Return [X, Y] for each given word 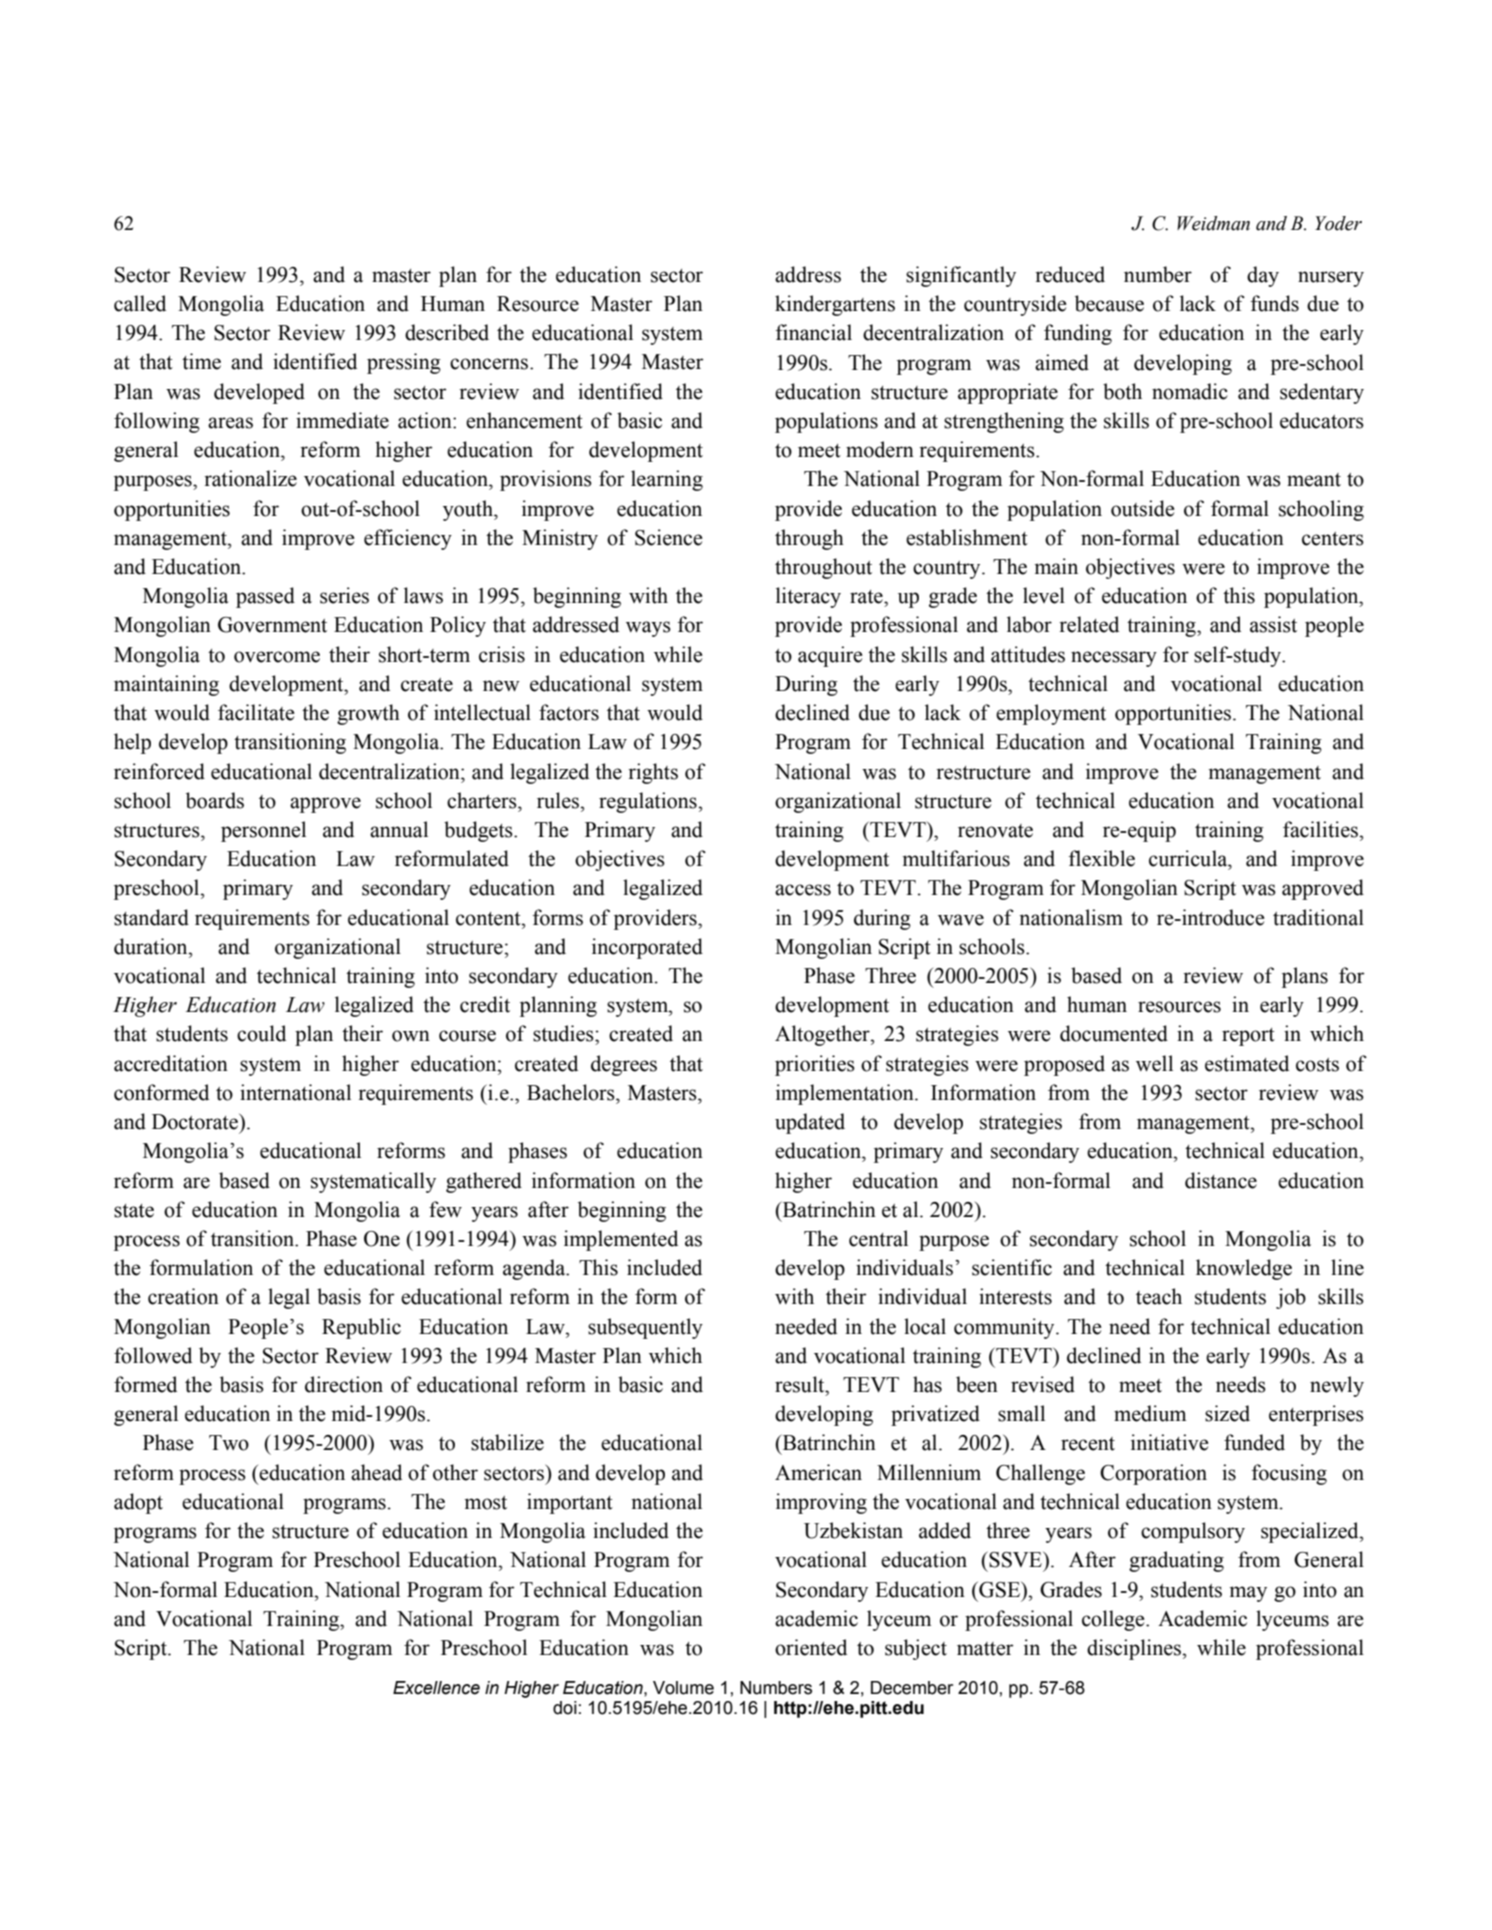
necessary [1114, 659]
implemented [621, 1240]
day [1263, 276]
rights [653, 773]
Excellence [436, 1688]
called [140, 303]
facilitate [256, 712]
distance [1221, 1180]
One [382, 1239]
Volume [683, 1688]
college [1114, 1620]
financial [814, 332]
